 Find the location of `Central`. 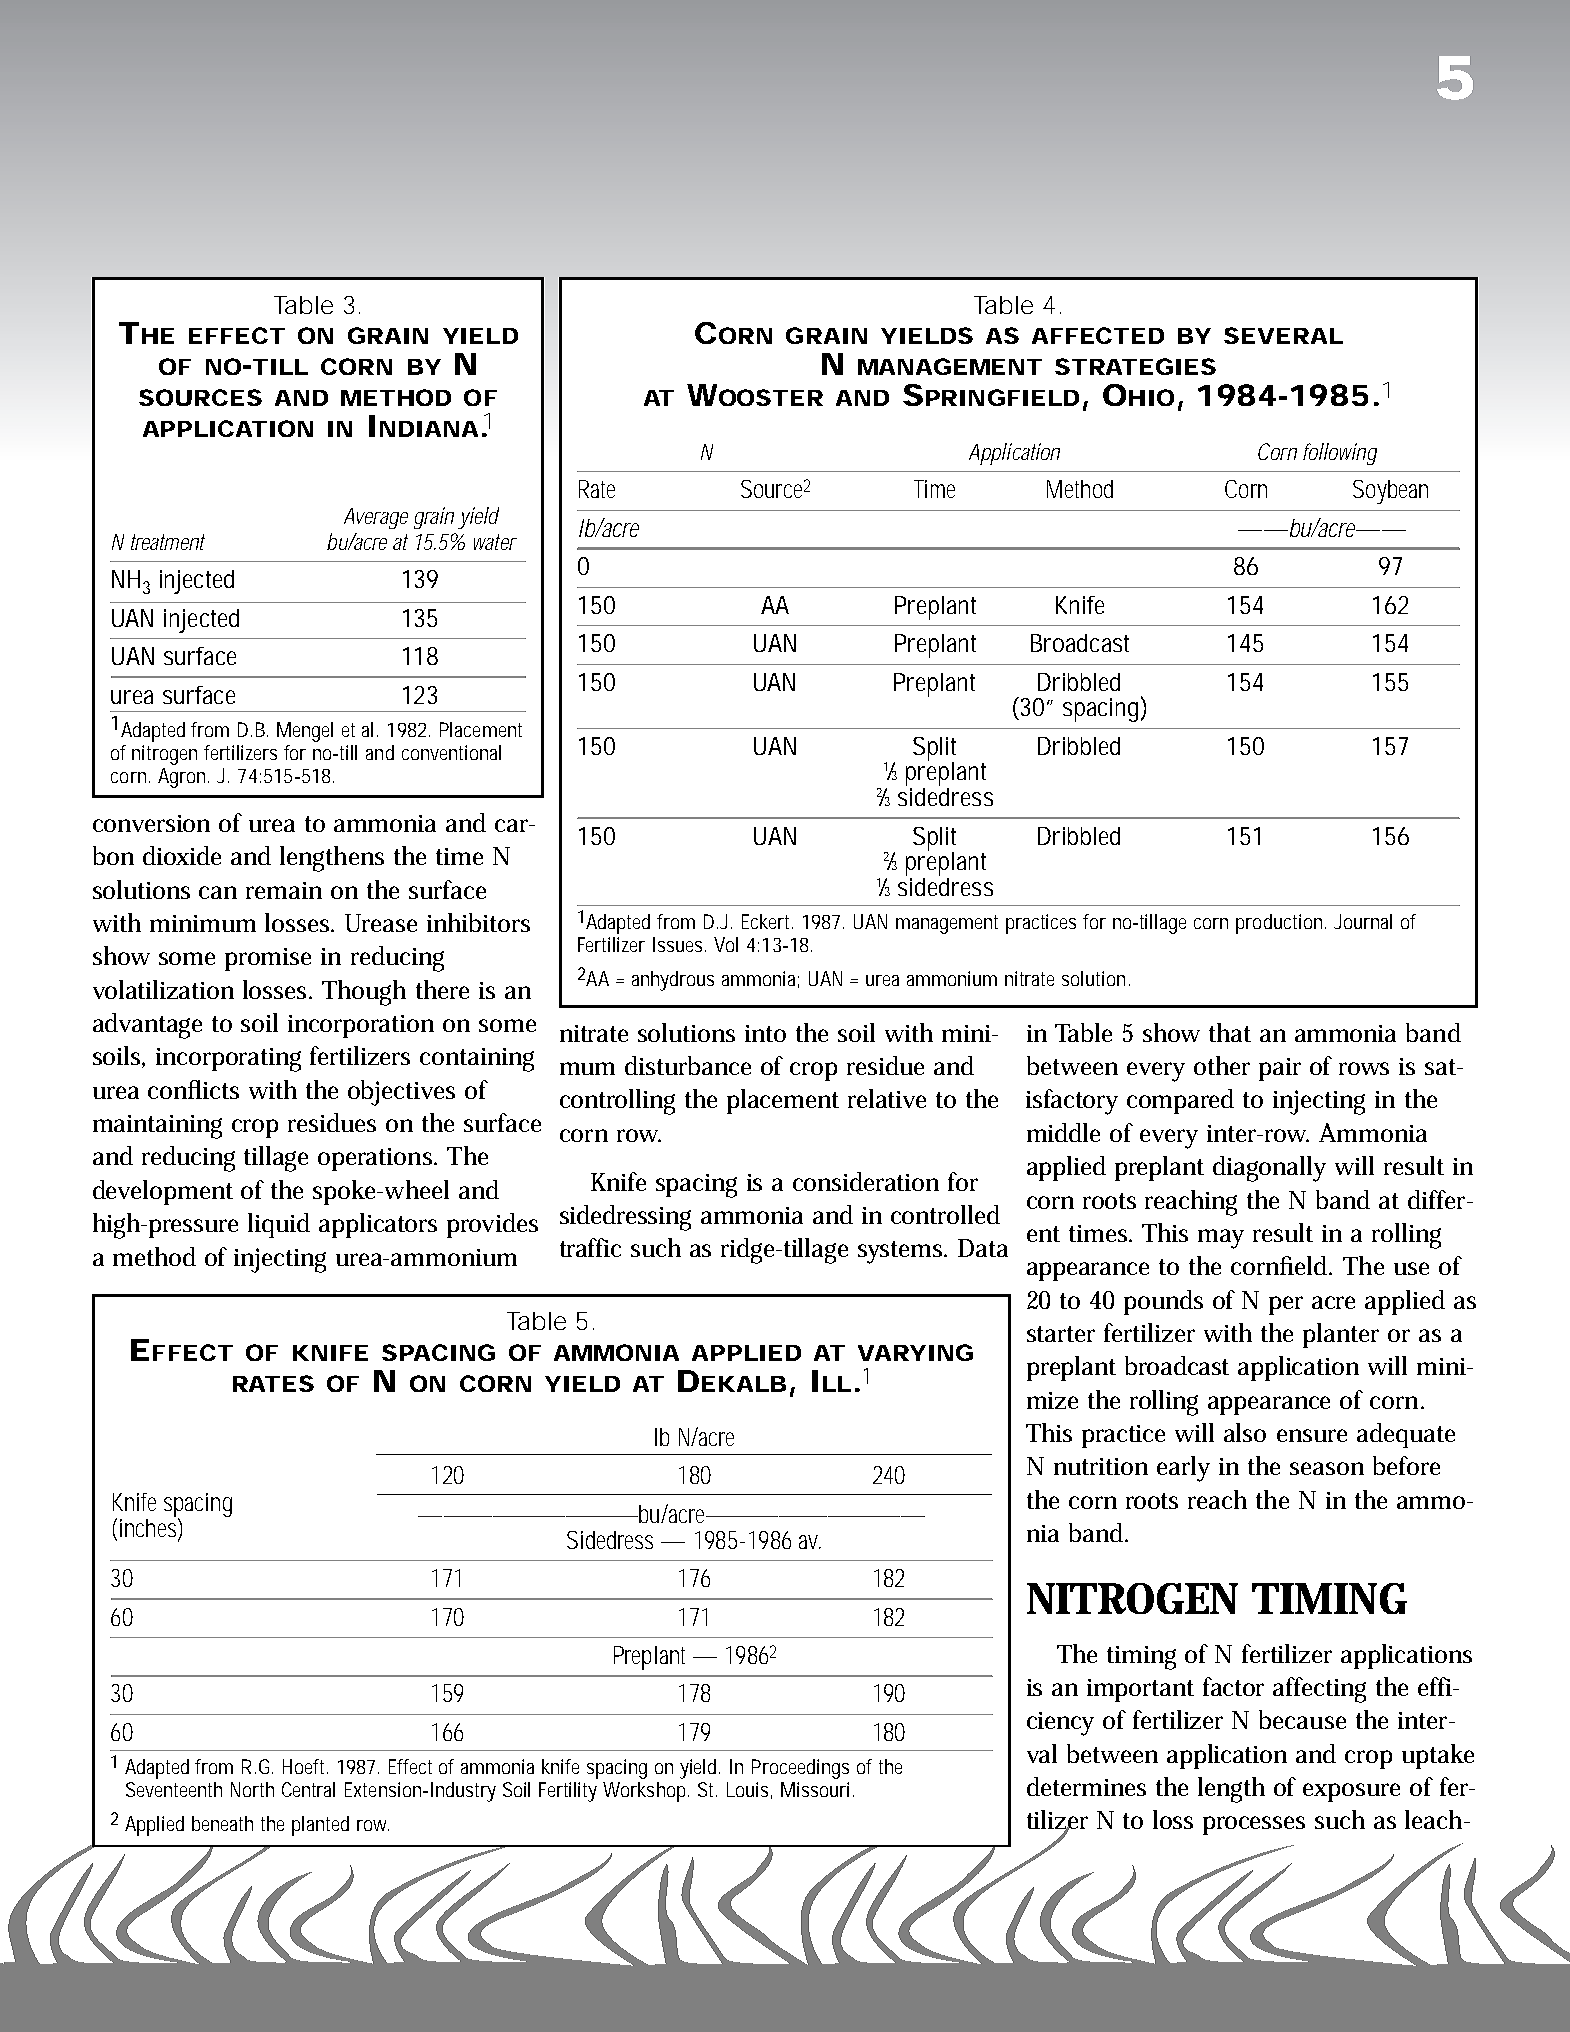

Central is located at coordinates (308, 1789).
